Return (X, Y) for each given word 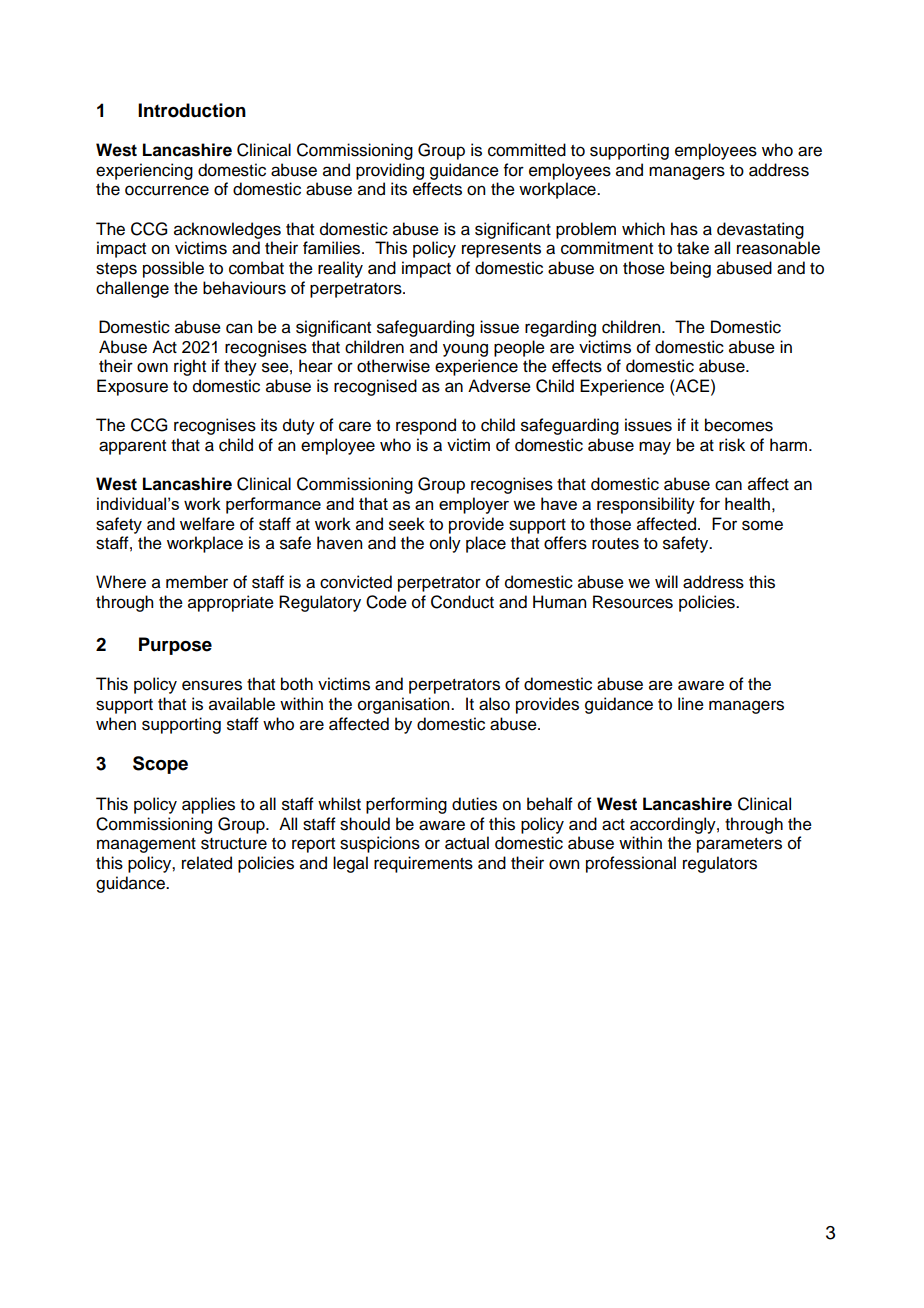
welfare (207, 524)
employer (474, 505)
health (747, 503)
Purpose (175, 646)
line (691, 704)
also (494, 704)
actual (467, 843)
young (465, 350)
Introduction (192, 110)
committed (527, 150)
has (684, 229)
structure (234, 844)
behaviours (244, 288)
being (690, 269)
